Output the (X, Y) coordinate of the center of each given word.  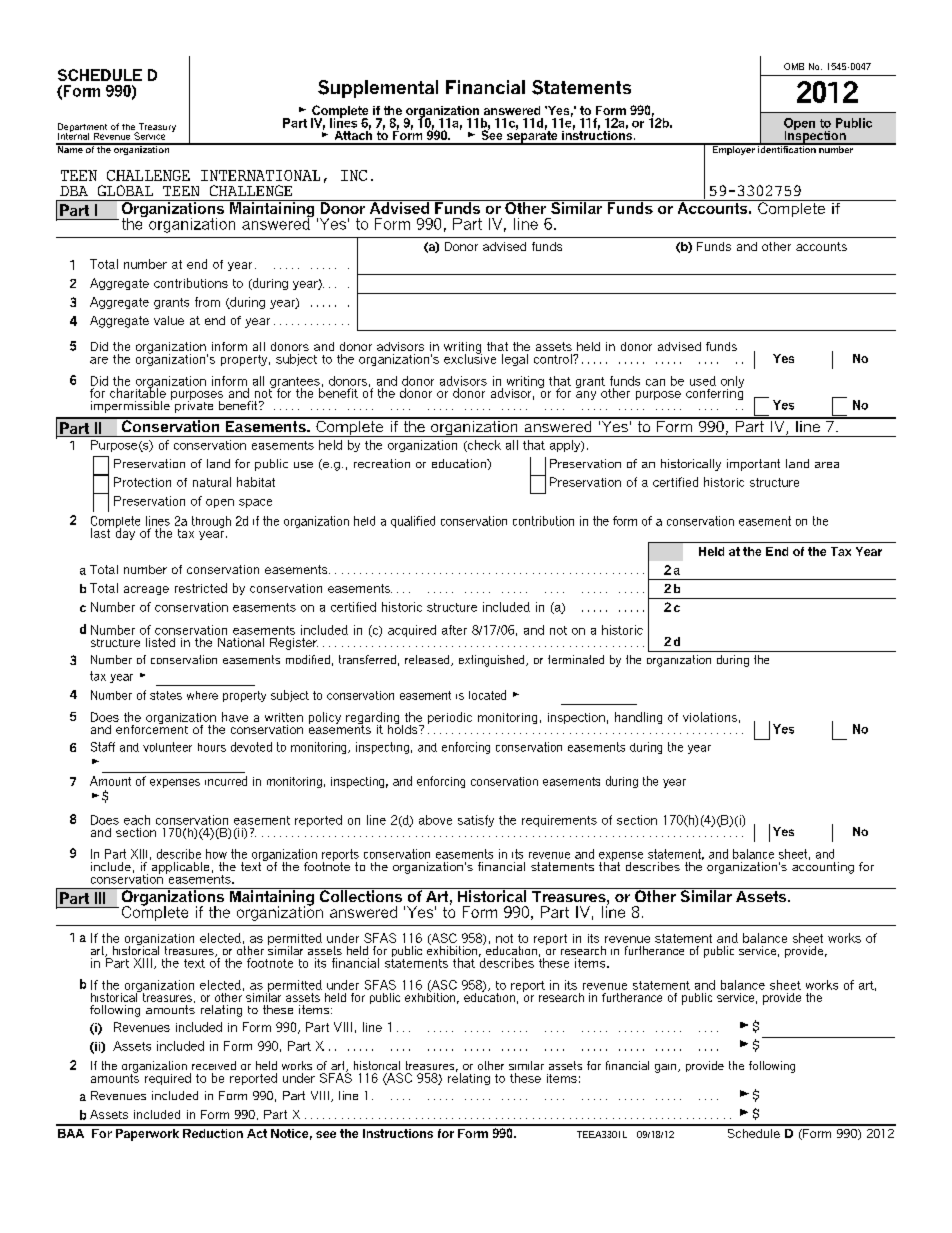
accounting (823, 866)
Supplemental (378, 89)
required (168, 1079)
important (753, 465)
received (214, 1065)
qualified (413, 522)
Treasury (156, 129)
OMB (794, 66)
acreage (146, 590)
